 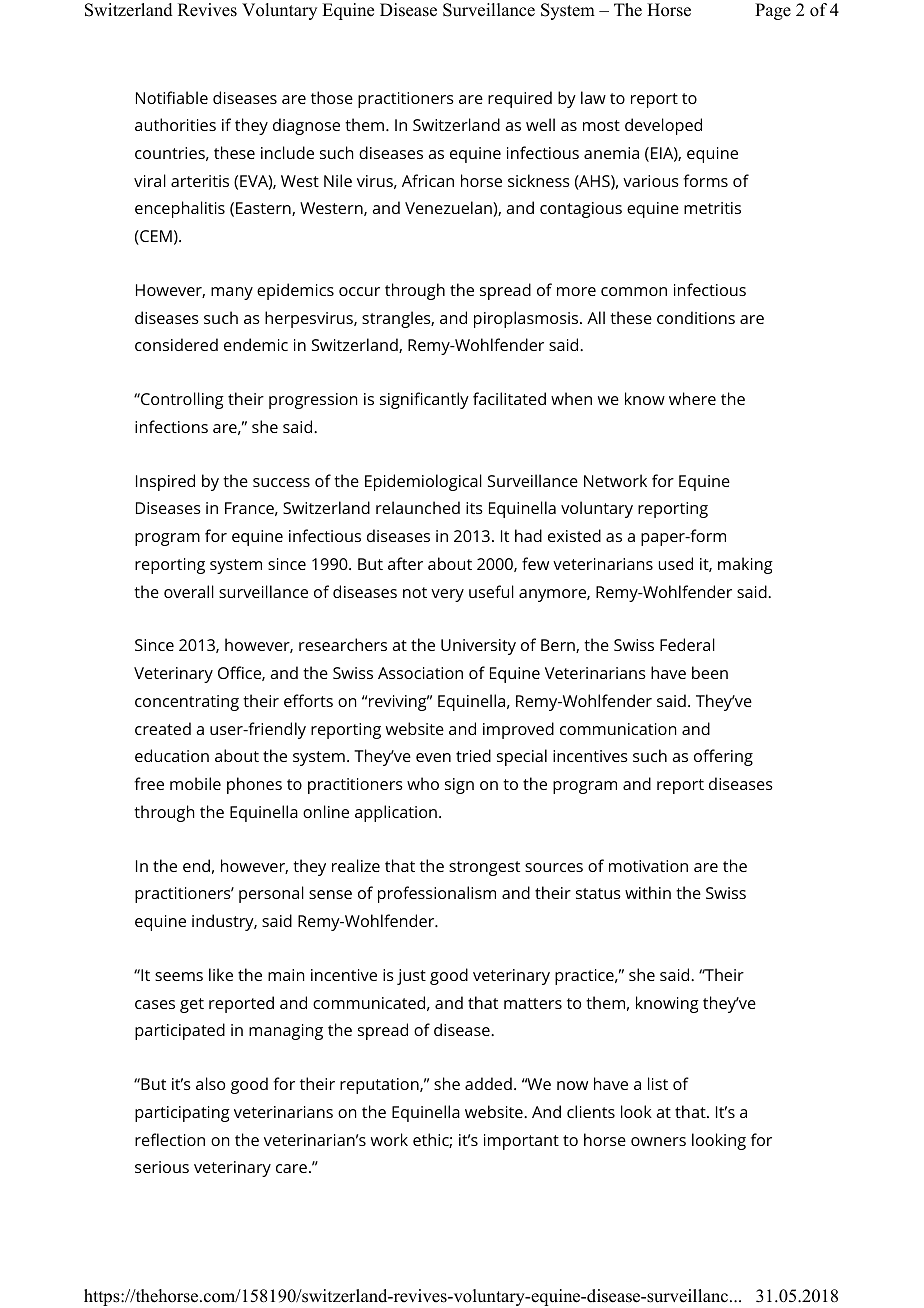 What do you see at coordinates (232, 293) in the document?
I see `many` at bounding box center [232, 293].
